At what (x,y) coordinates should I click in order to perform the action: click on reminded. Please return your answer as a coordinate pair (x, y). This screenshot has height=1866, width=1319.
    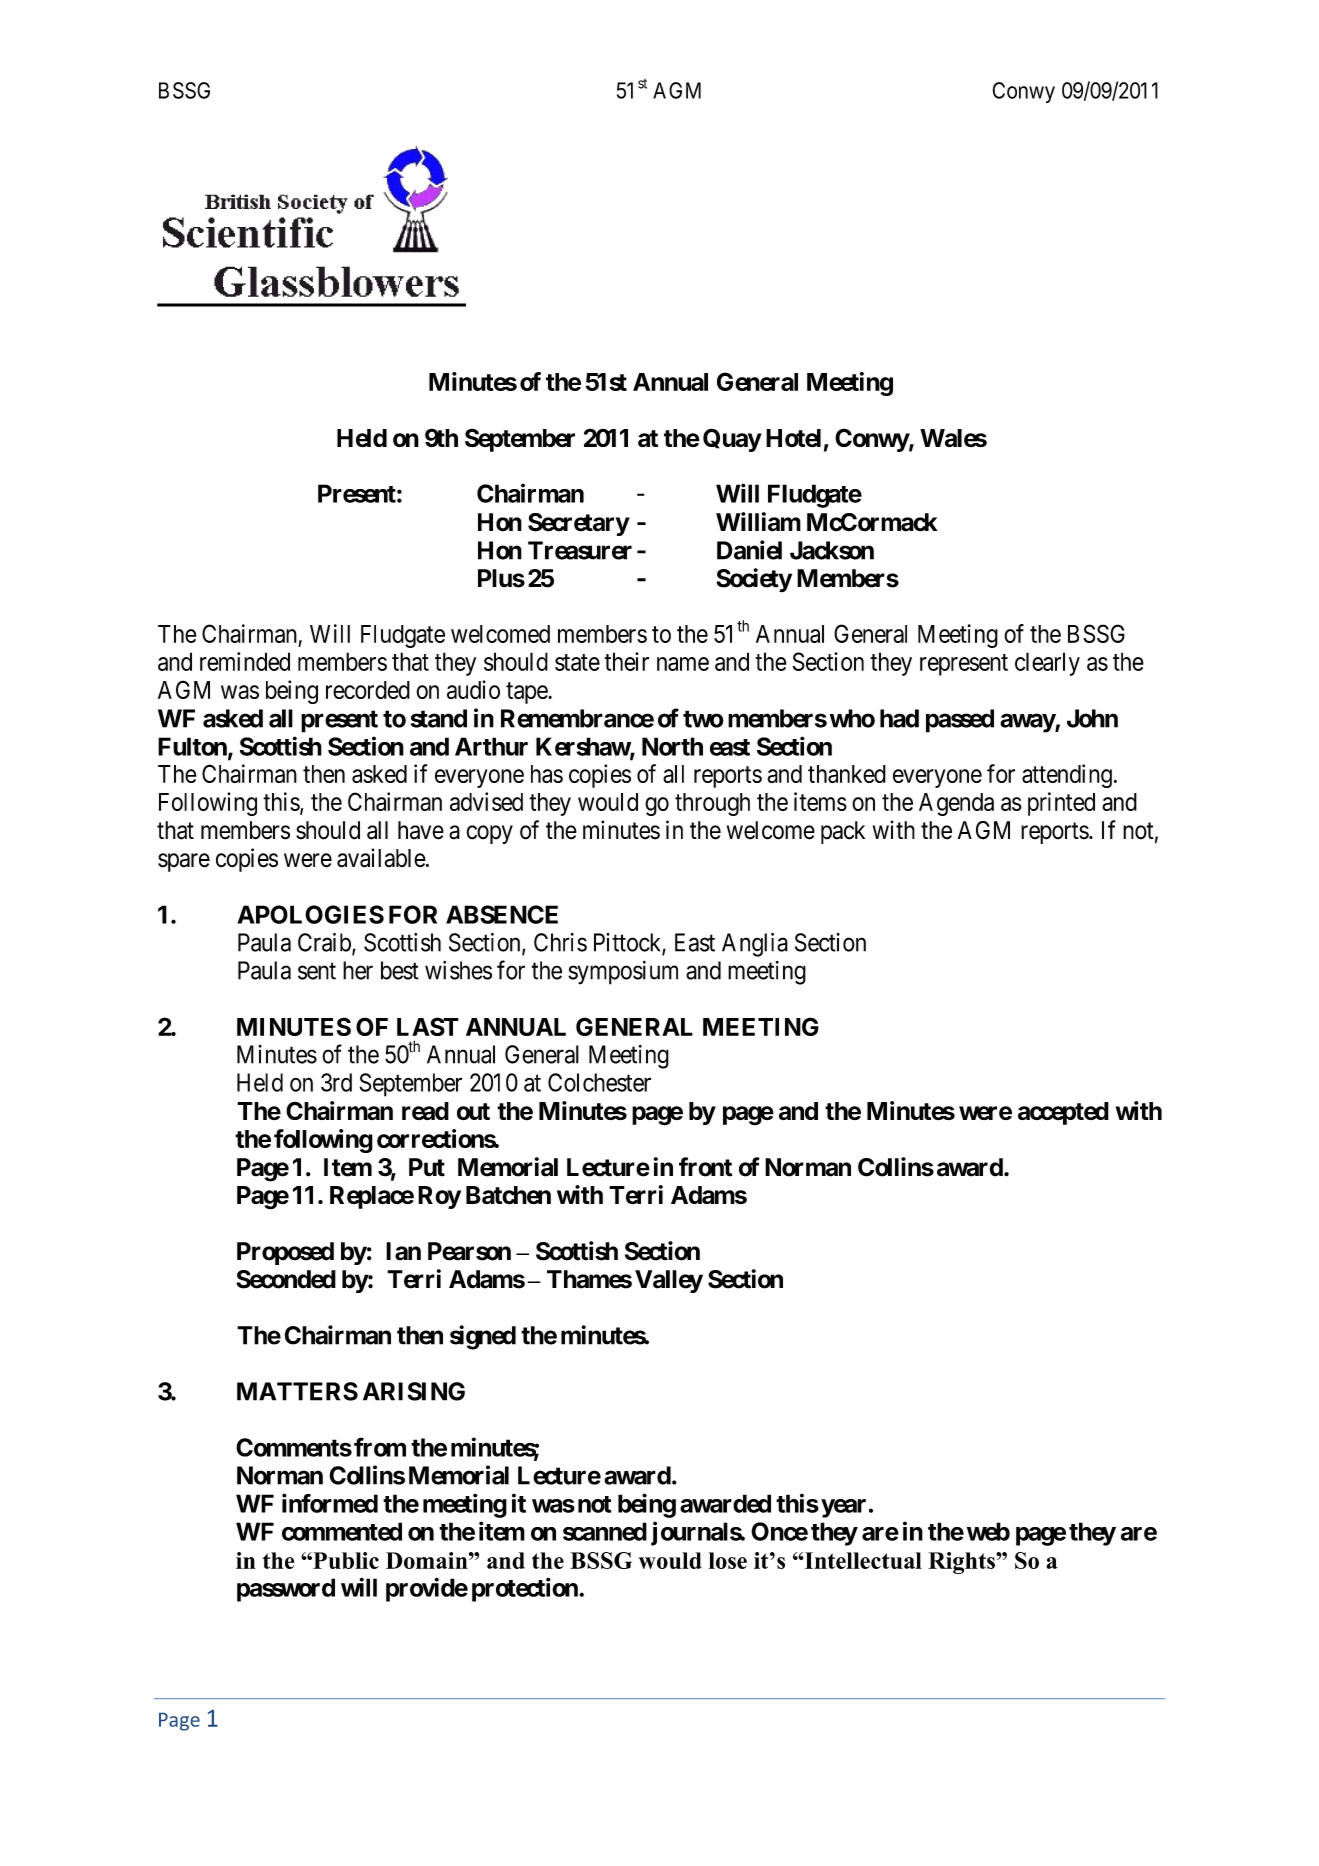
    Looking at the image, I should click on (245, 661).
